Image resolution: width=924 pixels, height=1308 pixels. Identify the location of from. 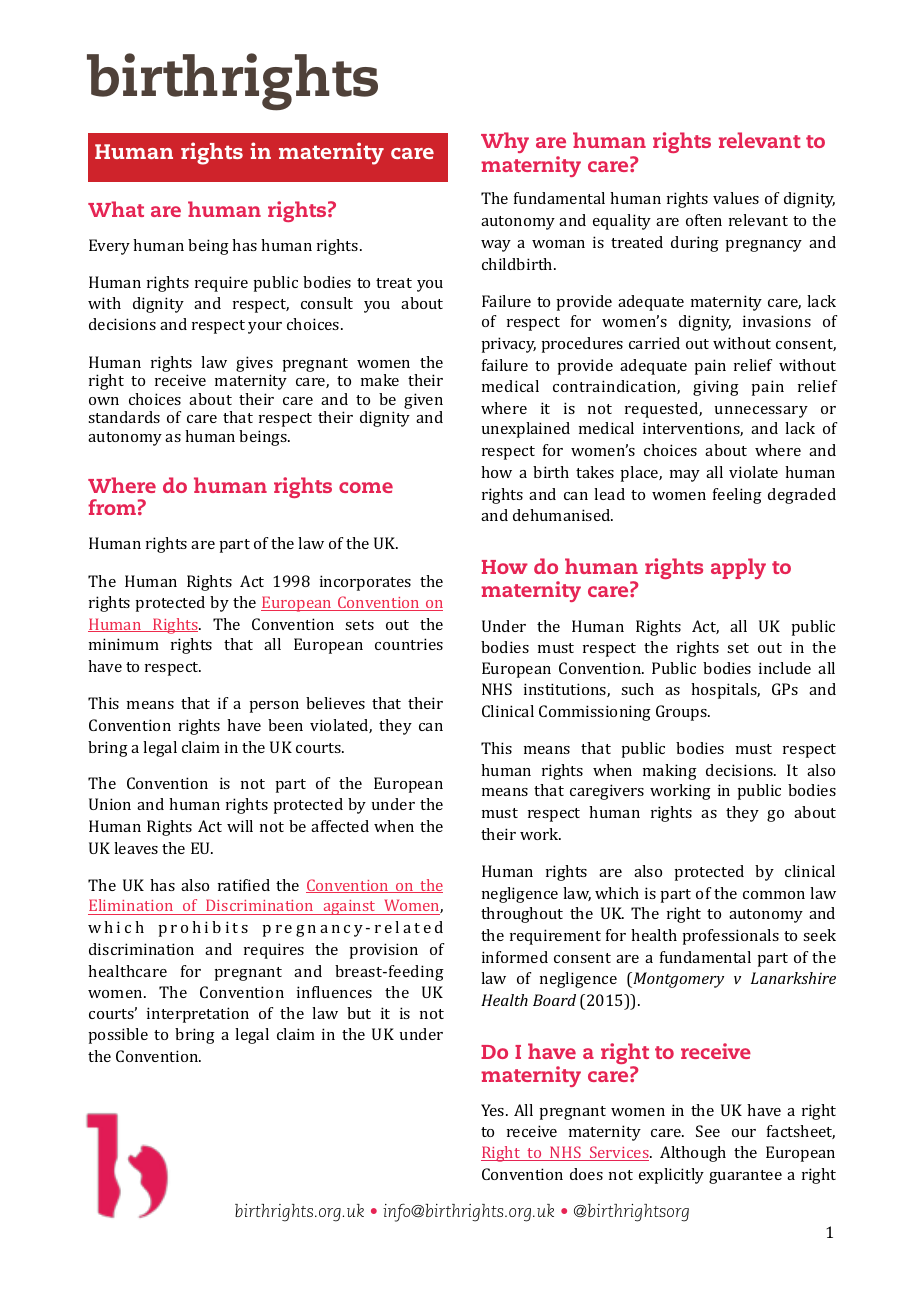
(112, 507).
